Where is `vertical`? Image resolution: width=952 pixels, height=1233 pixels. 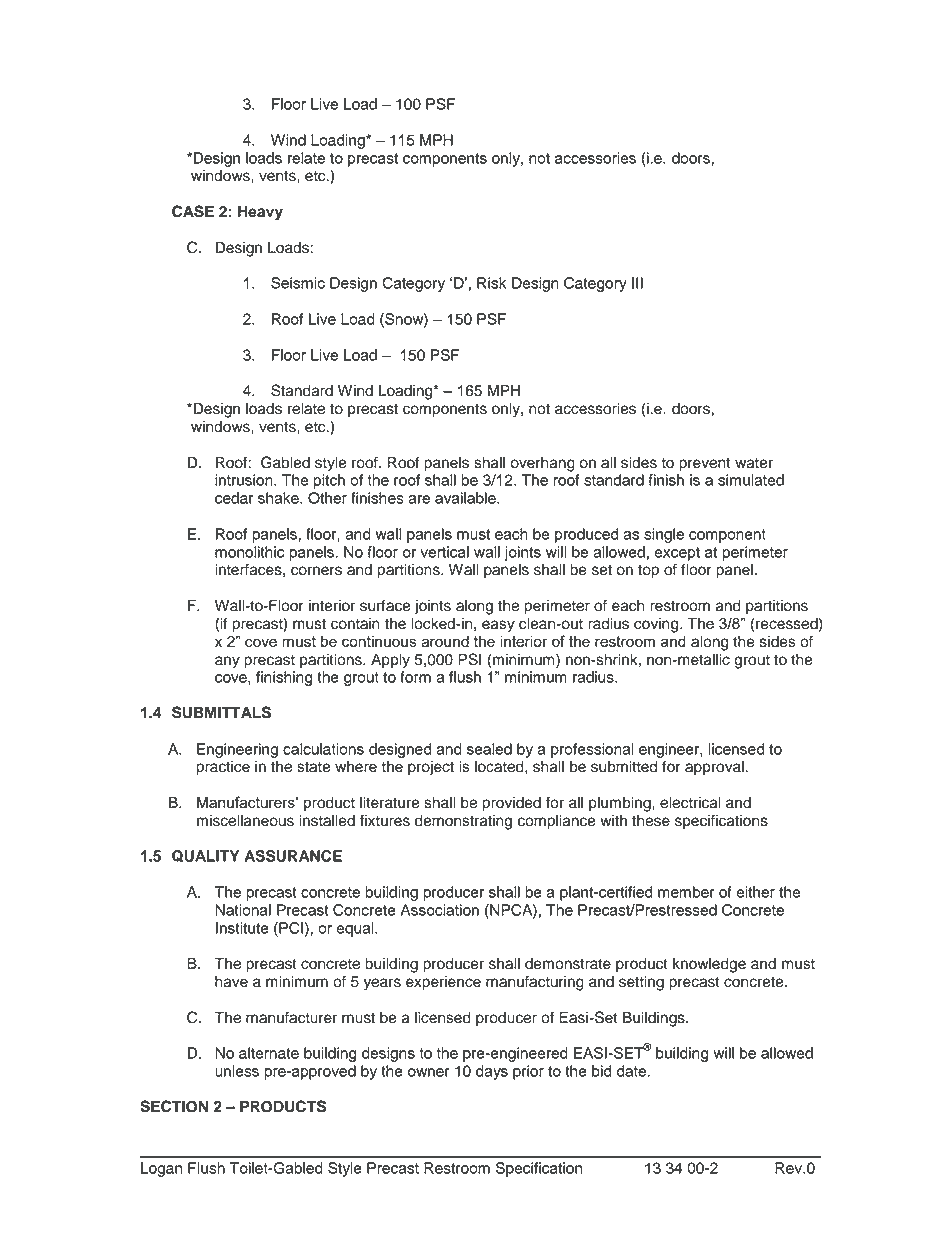 vertical is located at coordinates (444, 552).
